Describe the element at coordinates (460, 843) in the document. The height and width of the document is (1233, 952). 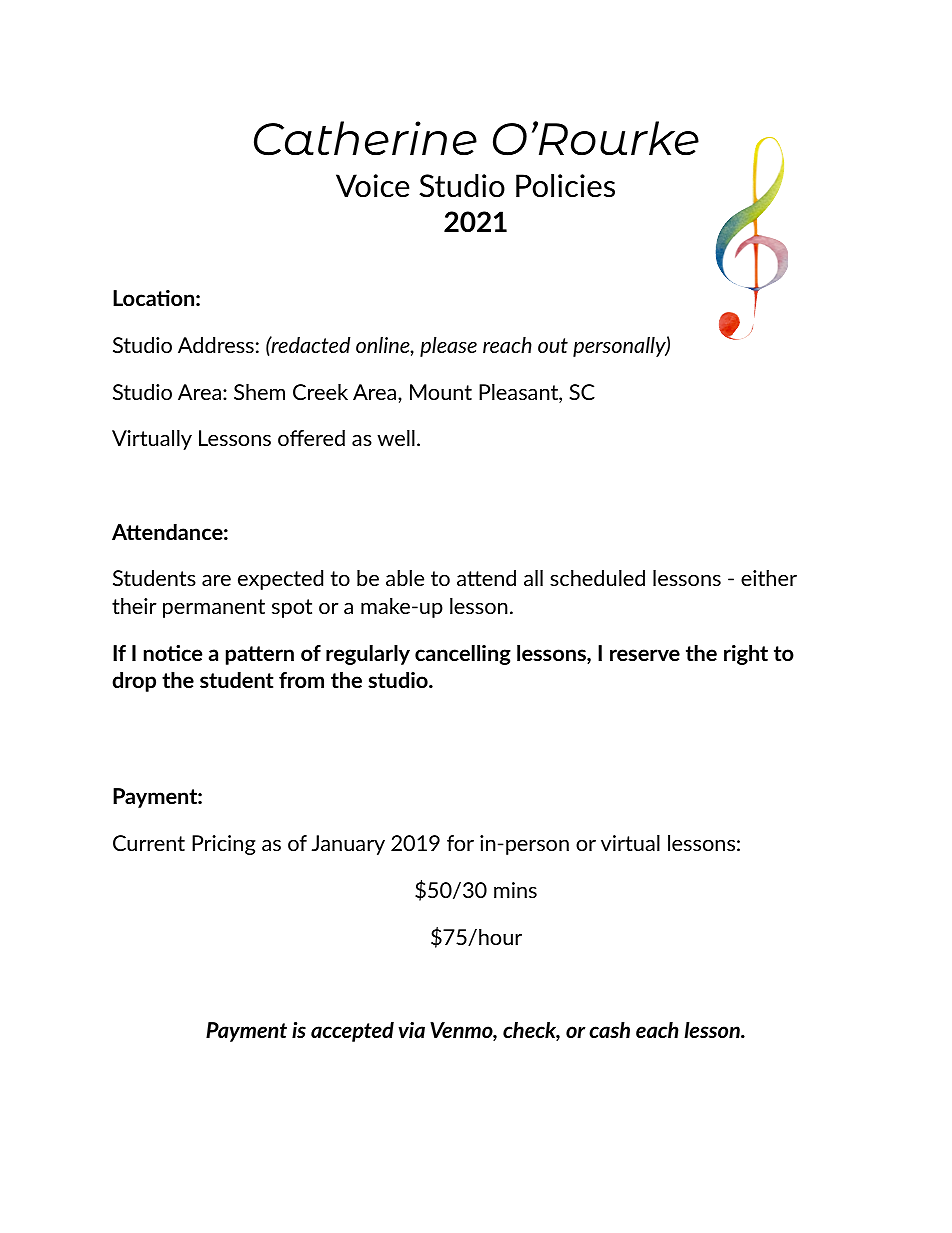
I see `for` at that location.
